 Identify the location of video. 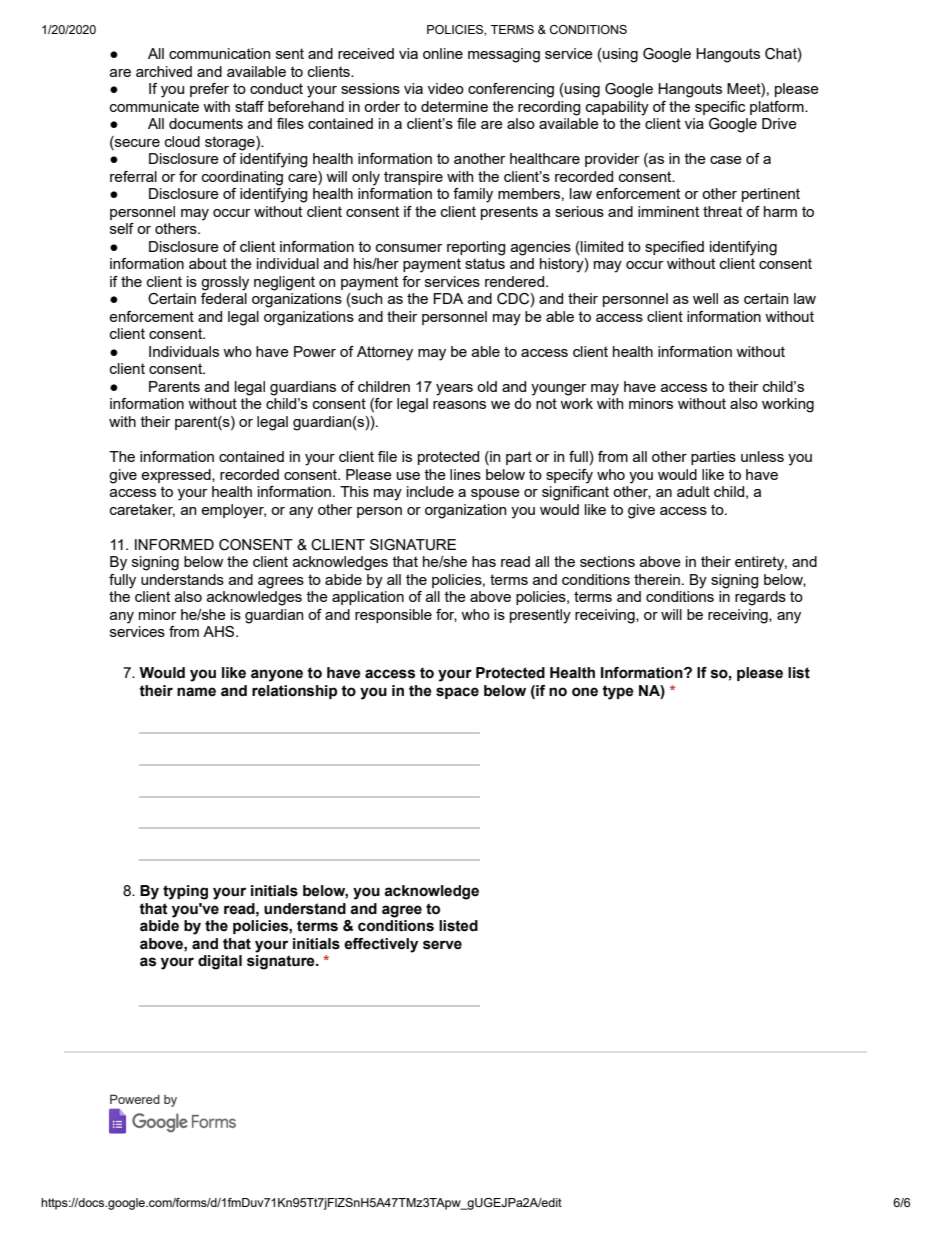
(446, 88).
